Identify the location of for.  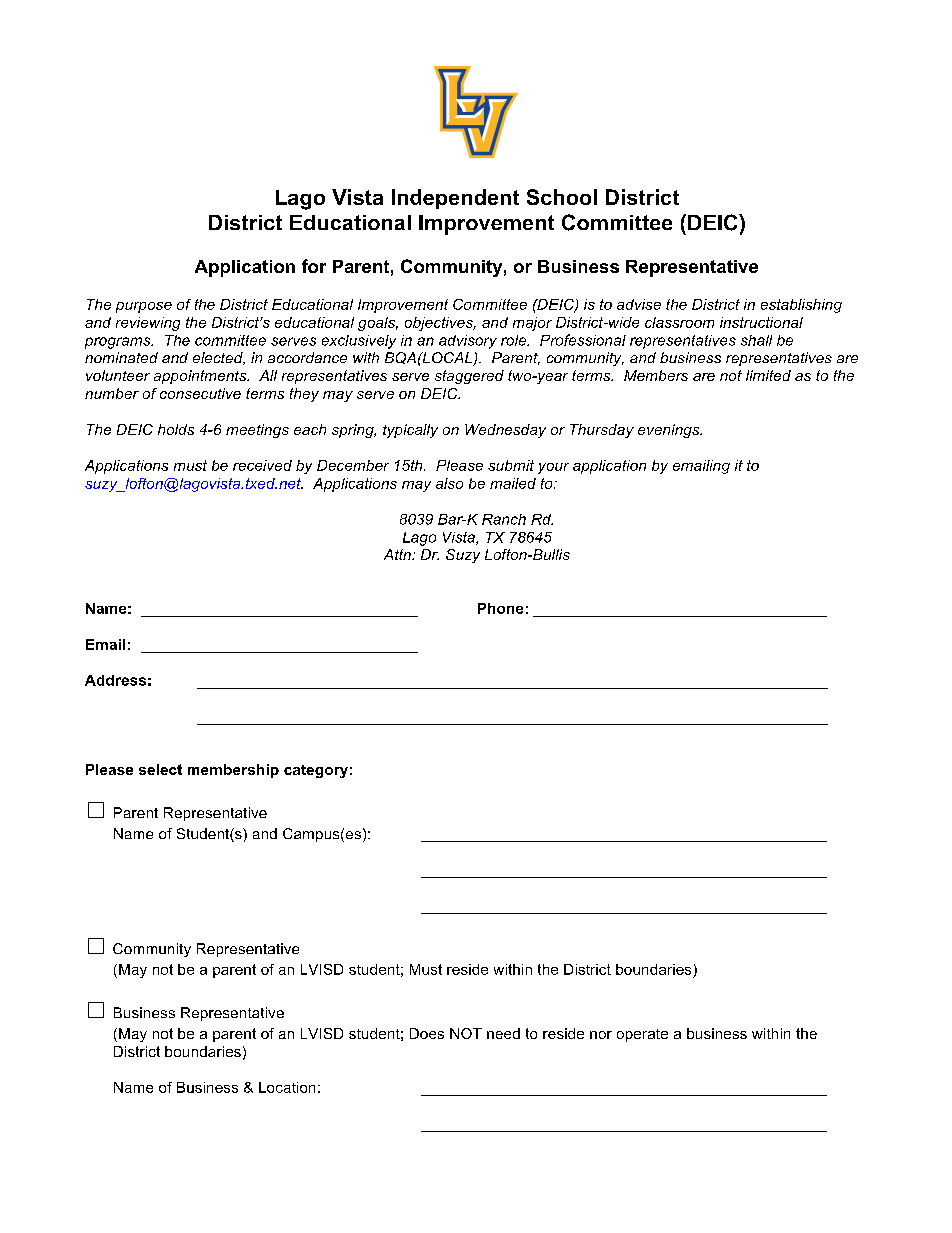
(314, 266).
